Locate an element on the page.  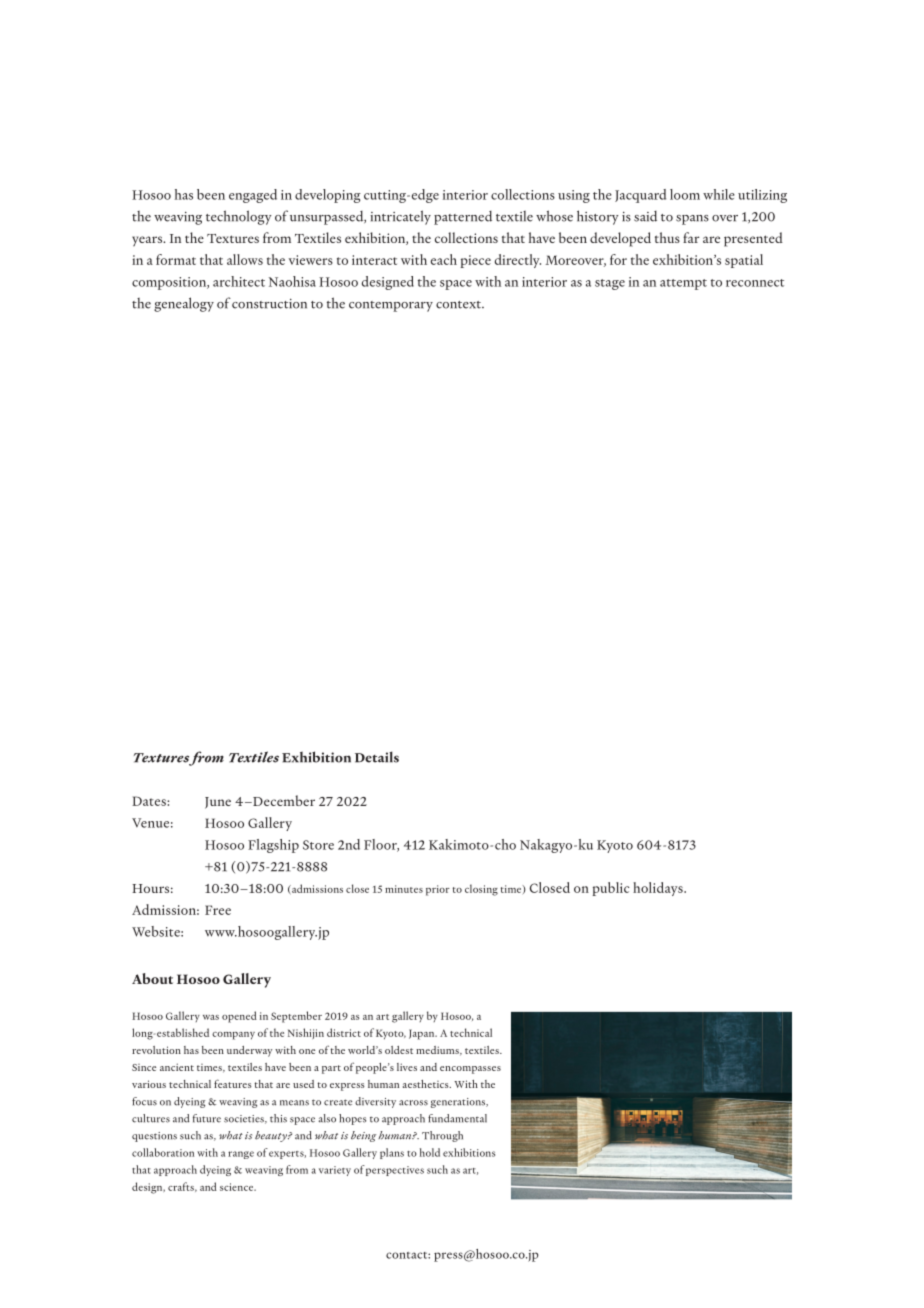
genealogy is located at coordinates (184, 304).
